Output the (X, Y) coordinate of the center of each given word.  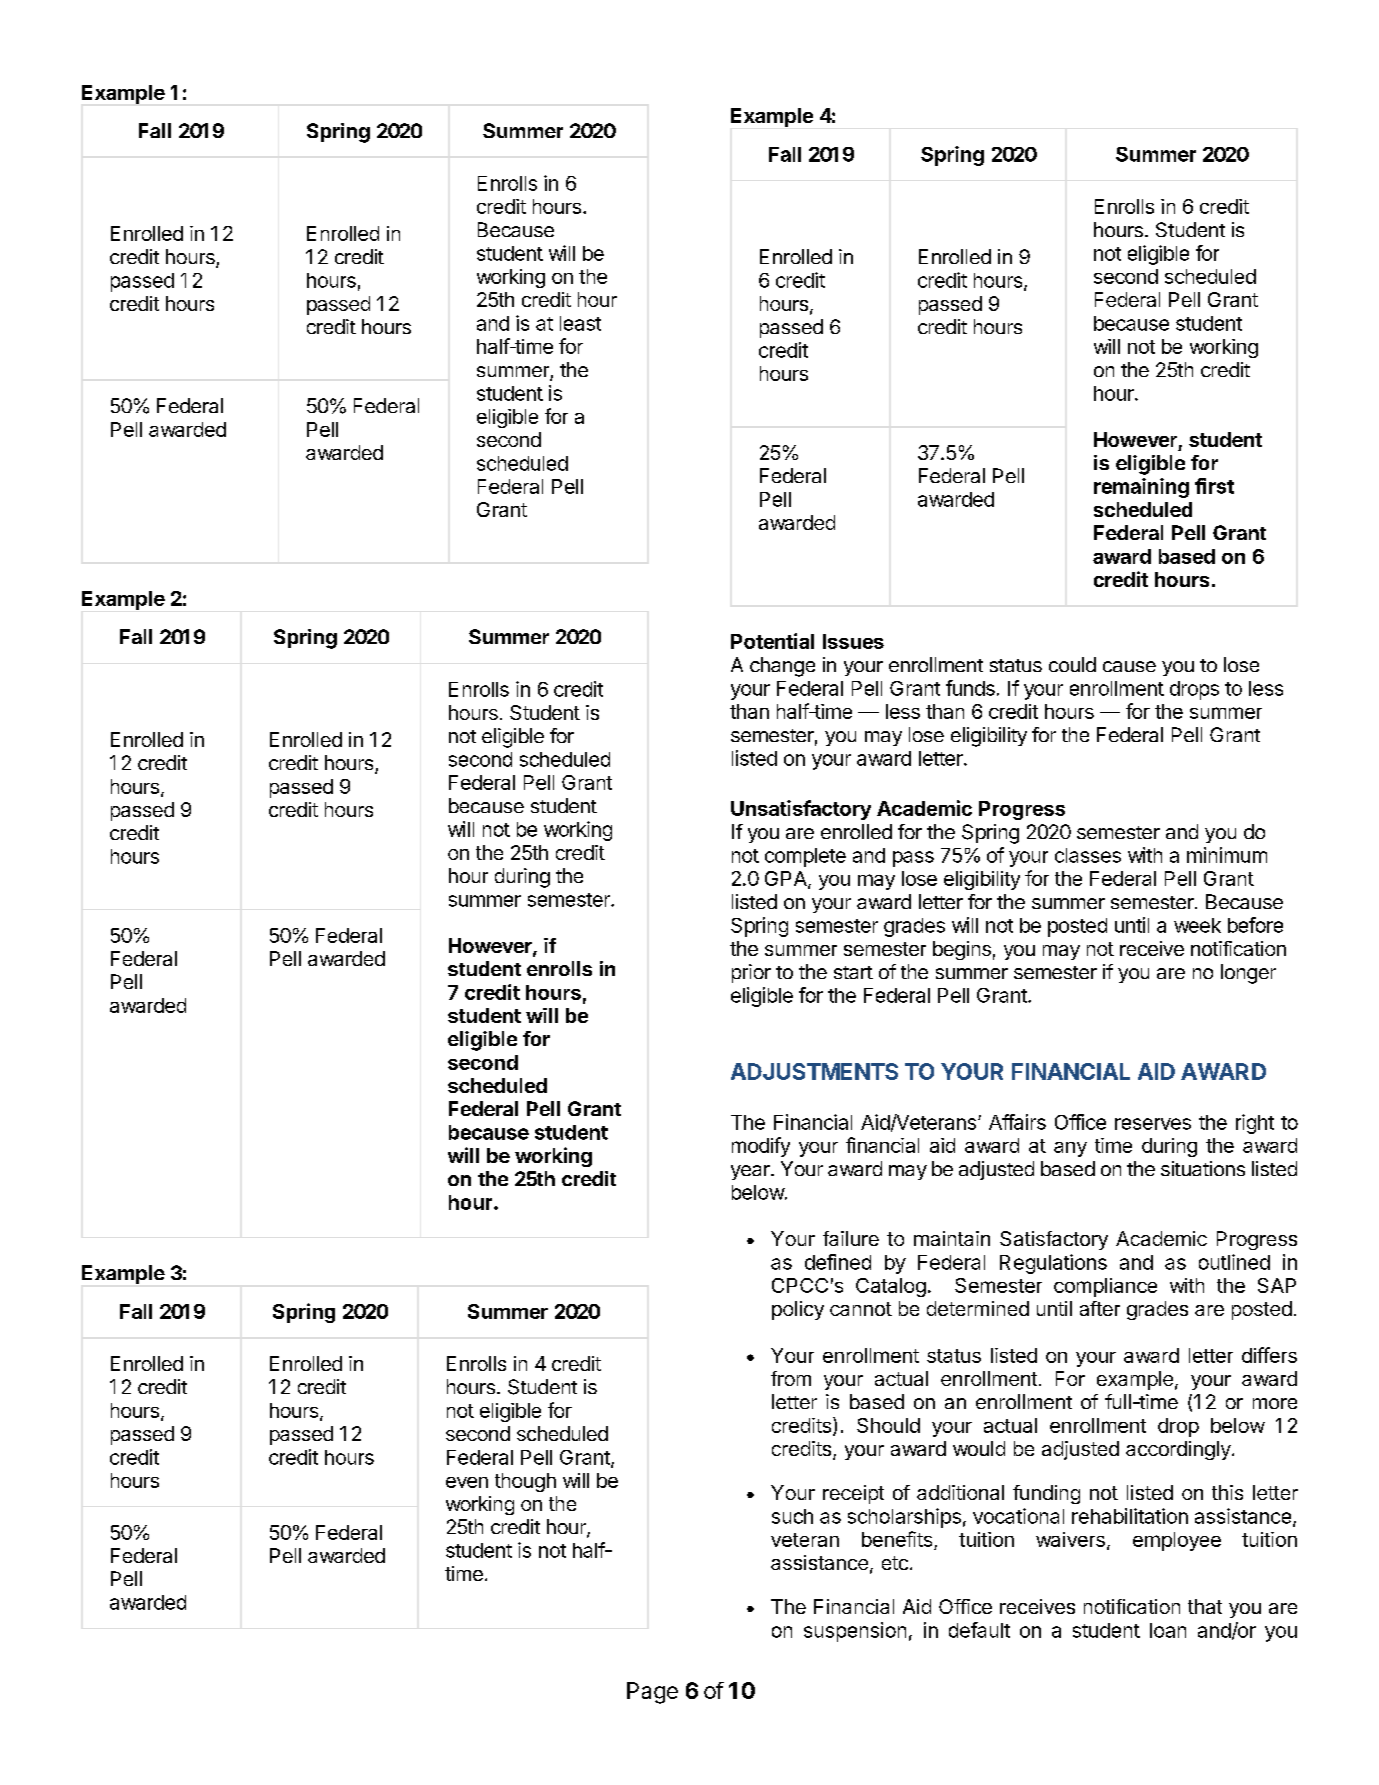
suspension (855, 1632)
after (1100, 1308)
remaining (1141, 488)
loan (1168, 1630)
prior (751, 973)
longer (1248, 974)
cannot (861, 1309)
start (853, 972)
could (1072, 664)
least (580, 323)
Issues (853, 641)
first (1214, 486)
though (525, 1482)
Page (652, 1693)
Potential (772, 641)
